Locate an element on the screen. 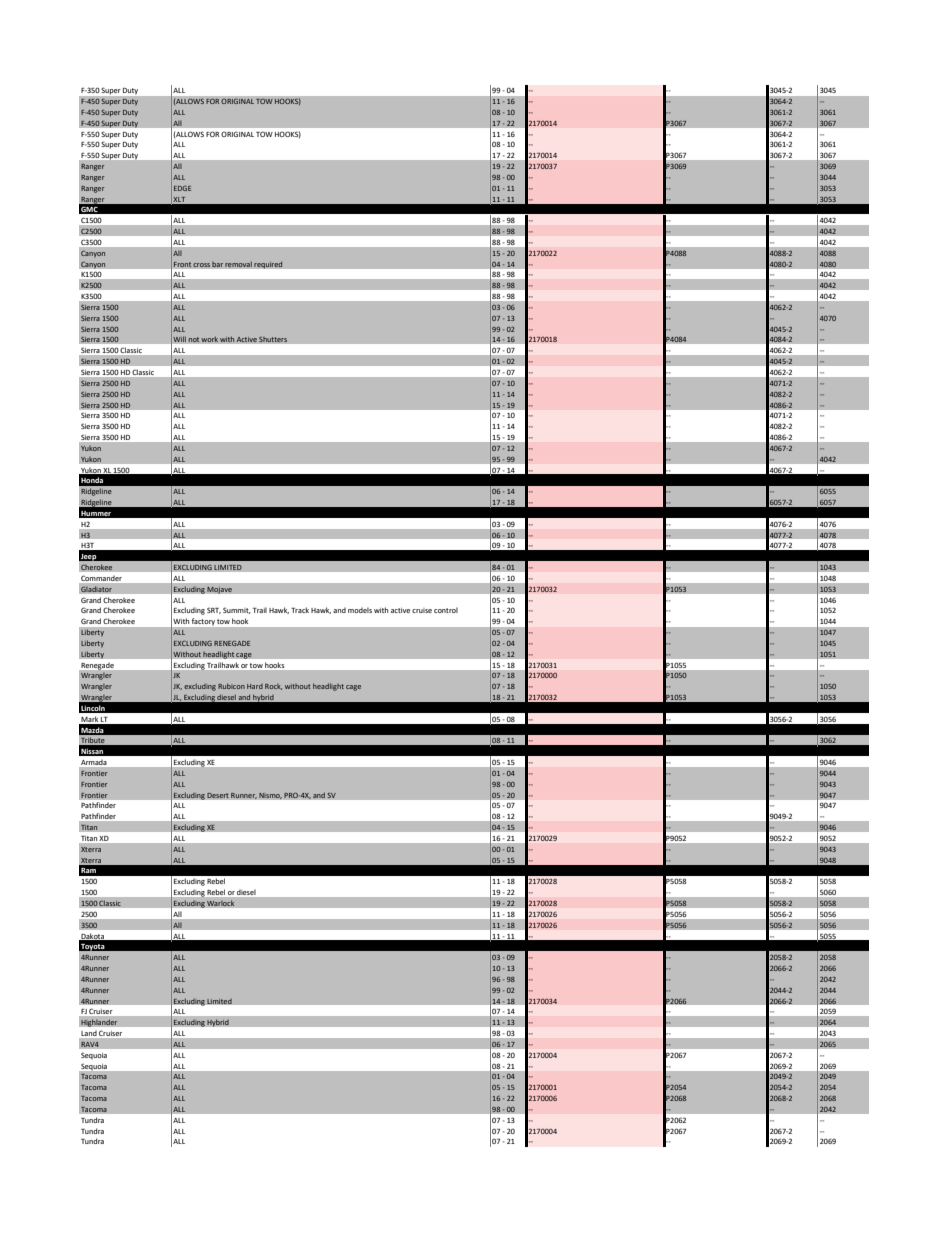  bar is located at coordinates (218, 264).
